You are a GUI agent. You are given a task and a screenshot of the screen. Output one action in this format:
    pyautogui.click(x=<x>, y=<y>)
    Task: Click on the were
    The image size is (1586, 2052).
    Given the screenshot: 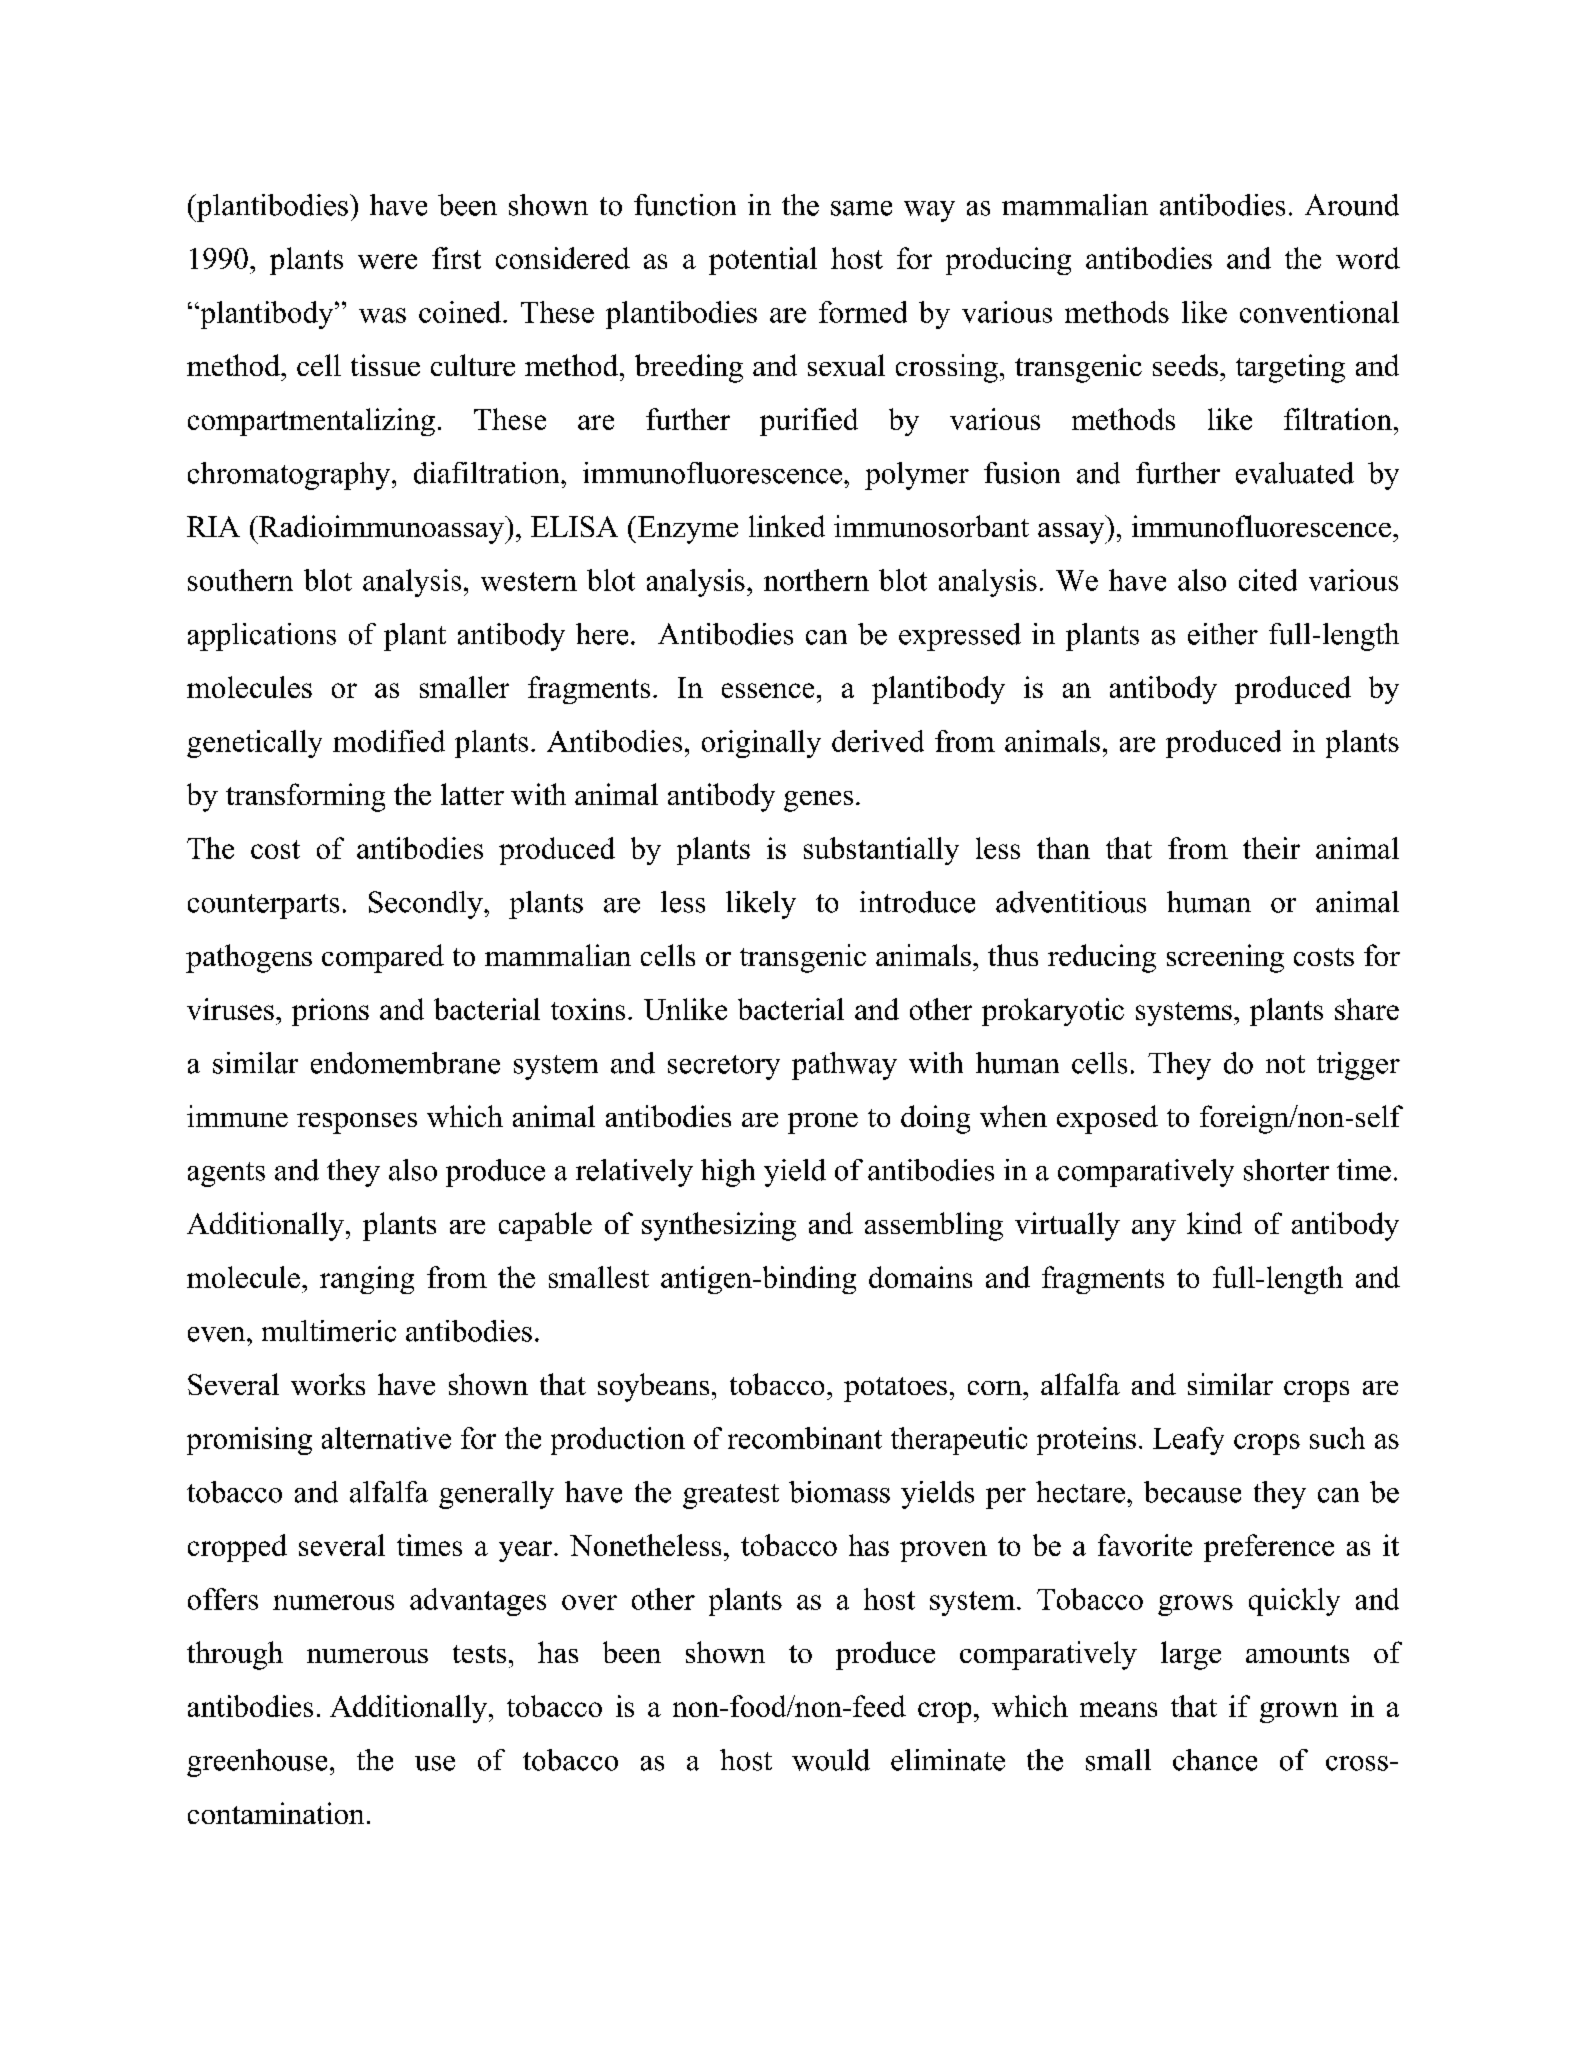 What is the action you would take?
    pyautogui.click(x=387, y=261)
